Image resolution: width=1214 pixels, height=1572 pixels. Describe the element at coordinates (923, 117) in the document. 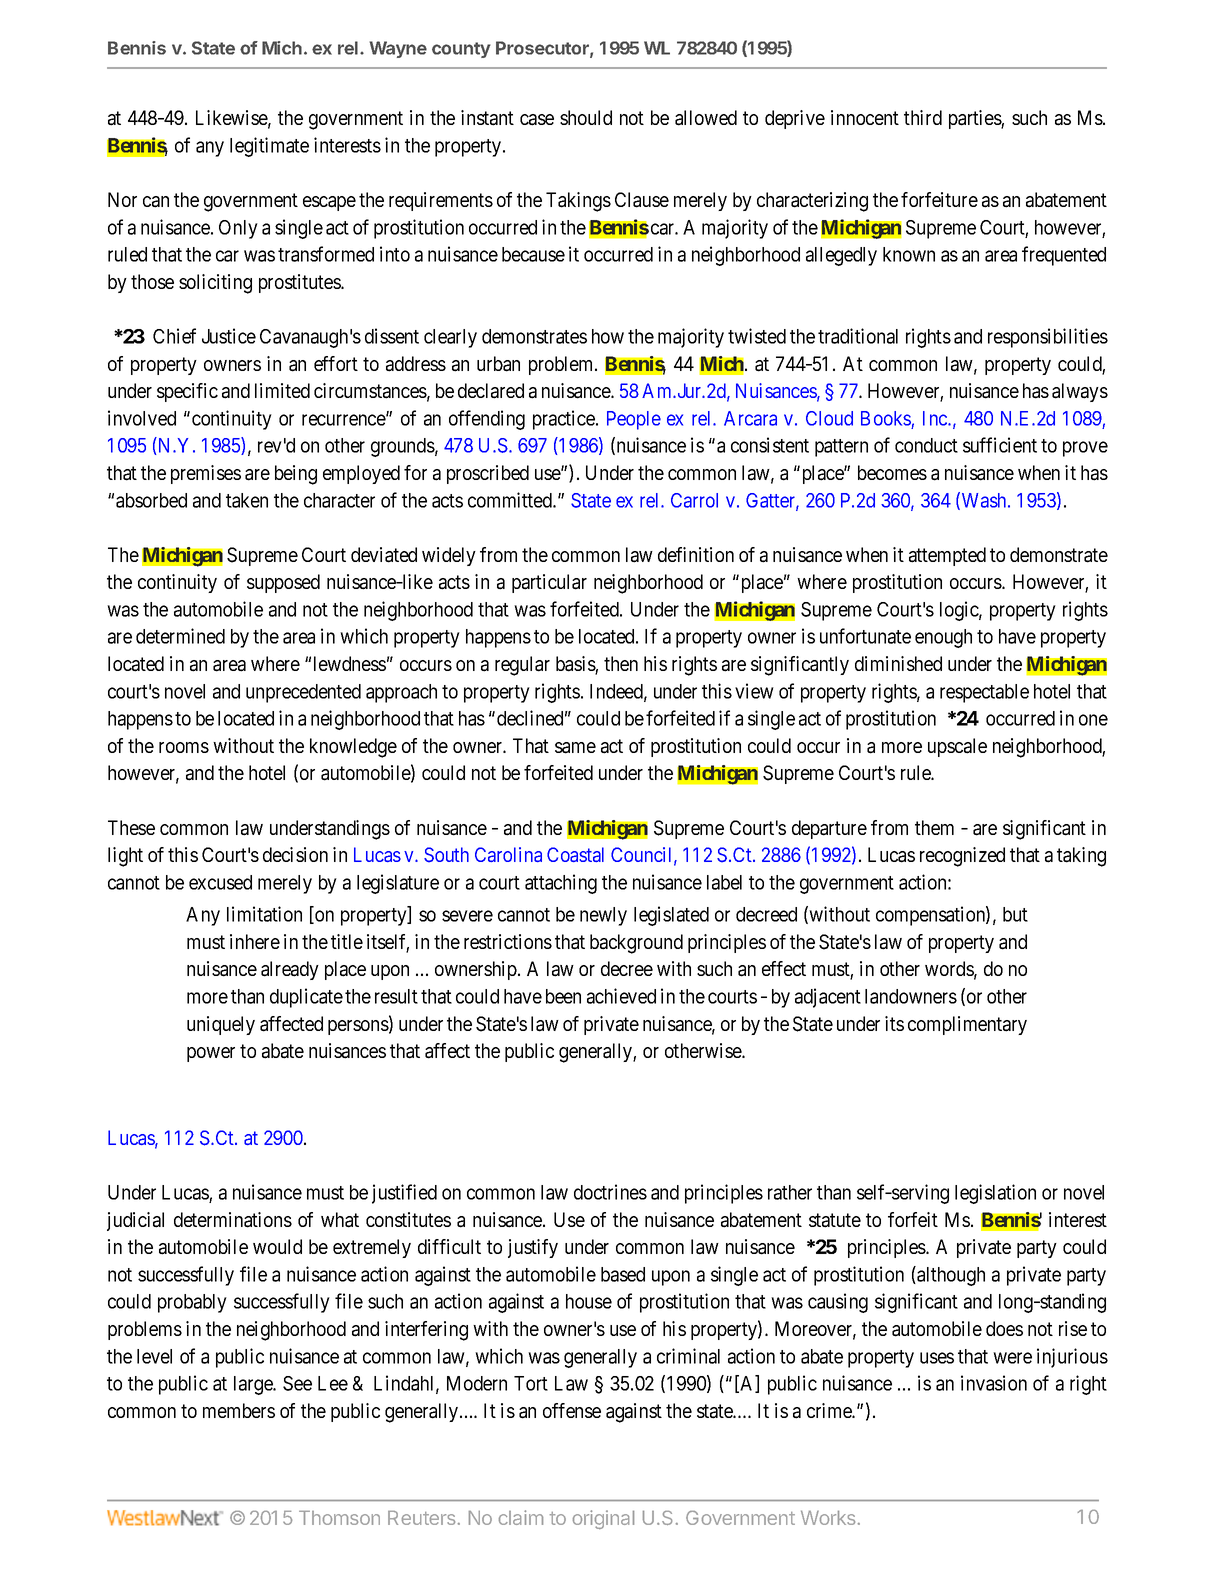

I see `third` at that location.
